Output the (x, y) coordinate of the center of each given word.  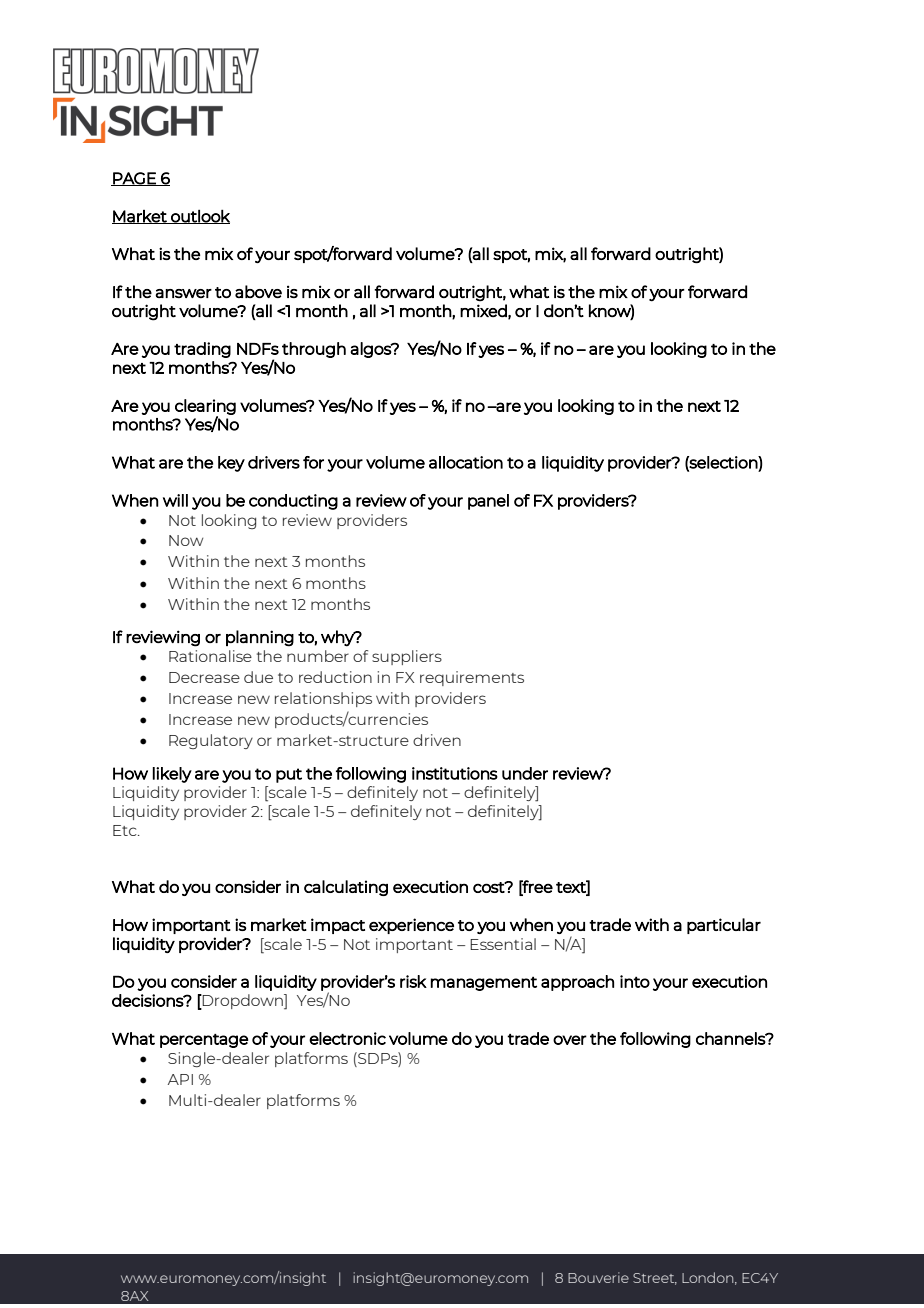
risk (413, 981)
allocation (466, 462)
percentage (204, 1041)
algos (371, 350)
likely (172, 775)
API (180, 1079)
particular (724, 926)
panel (488, 502)
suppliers (407, 657)
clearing (205, 408)
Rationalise (210, 656)
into (635, 981)
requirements (472, 678)
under (525, 773)
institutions (455, 773)
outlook (199, 216)
